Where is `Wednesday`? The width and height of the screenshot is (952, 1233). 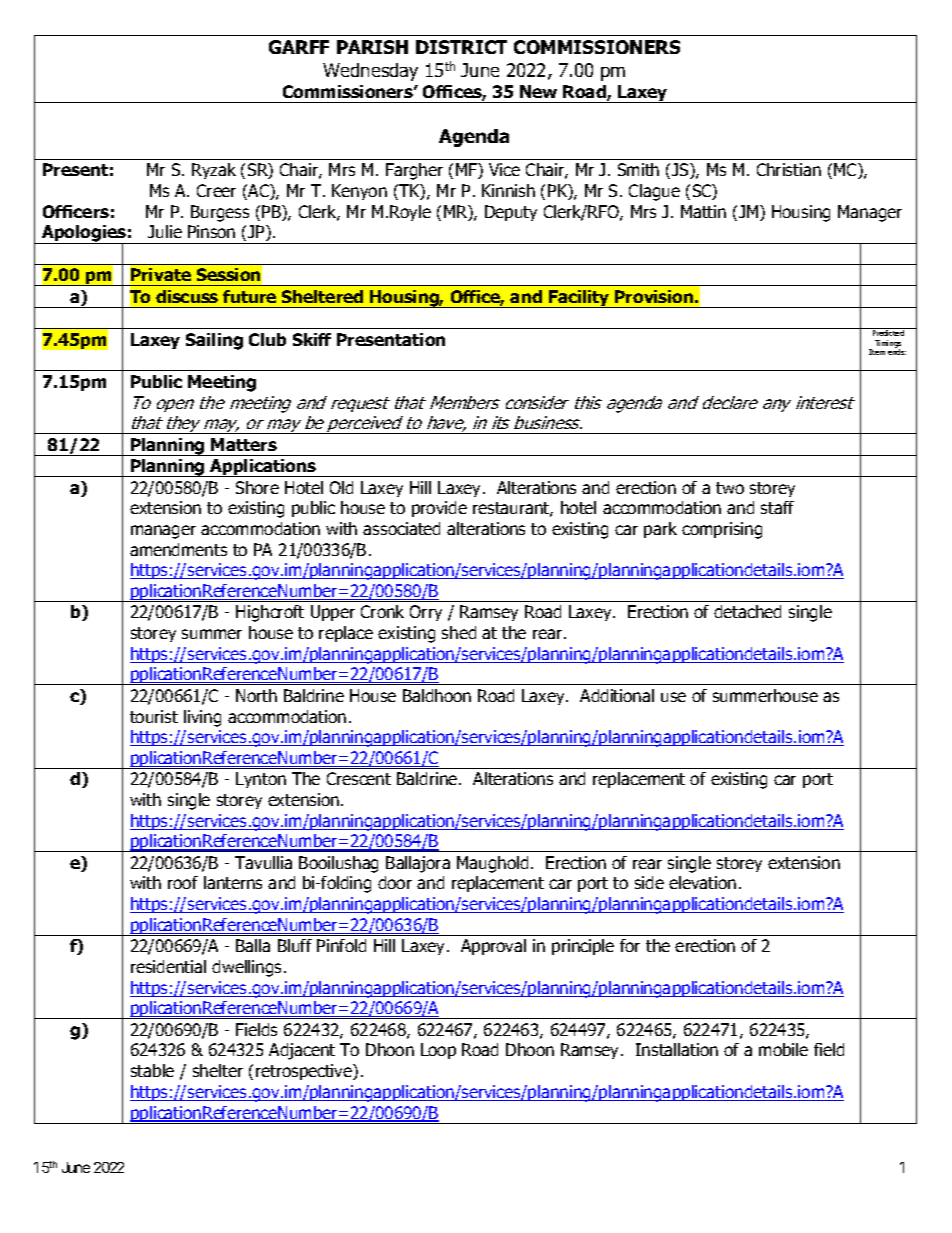
Wednesday is located at coordinates (370, 72).
